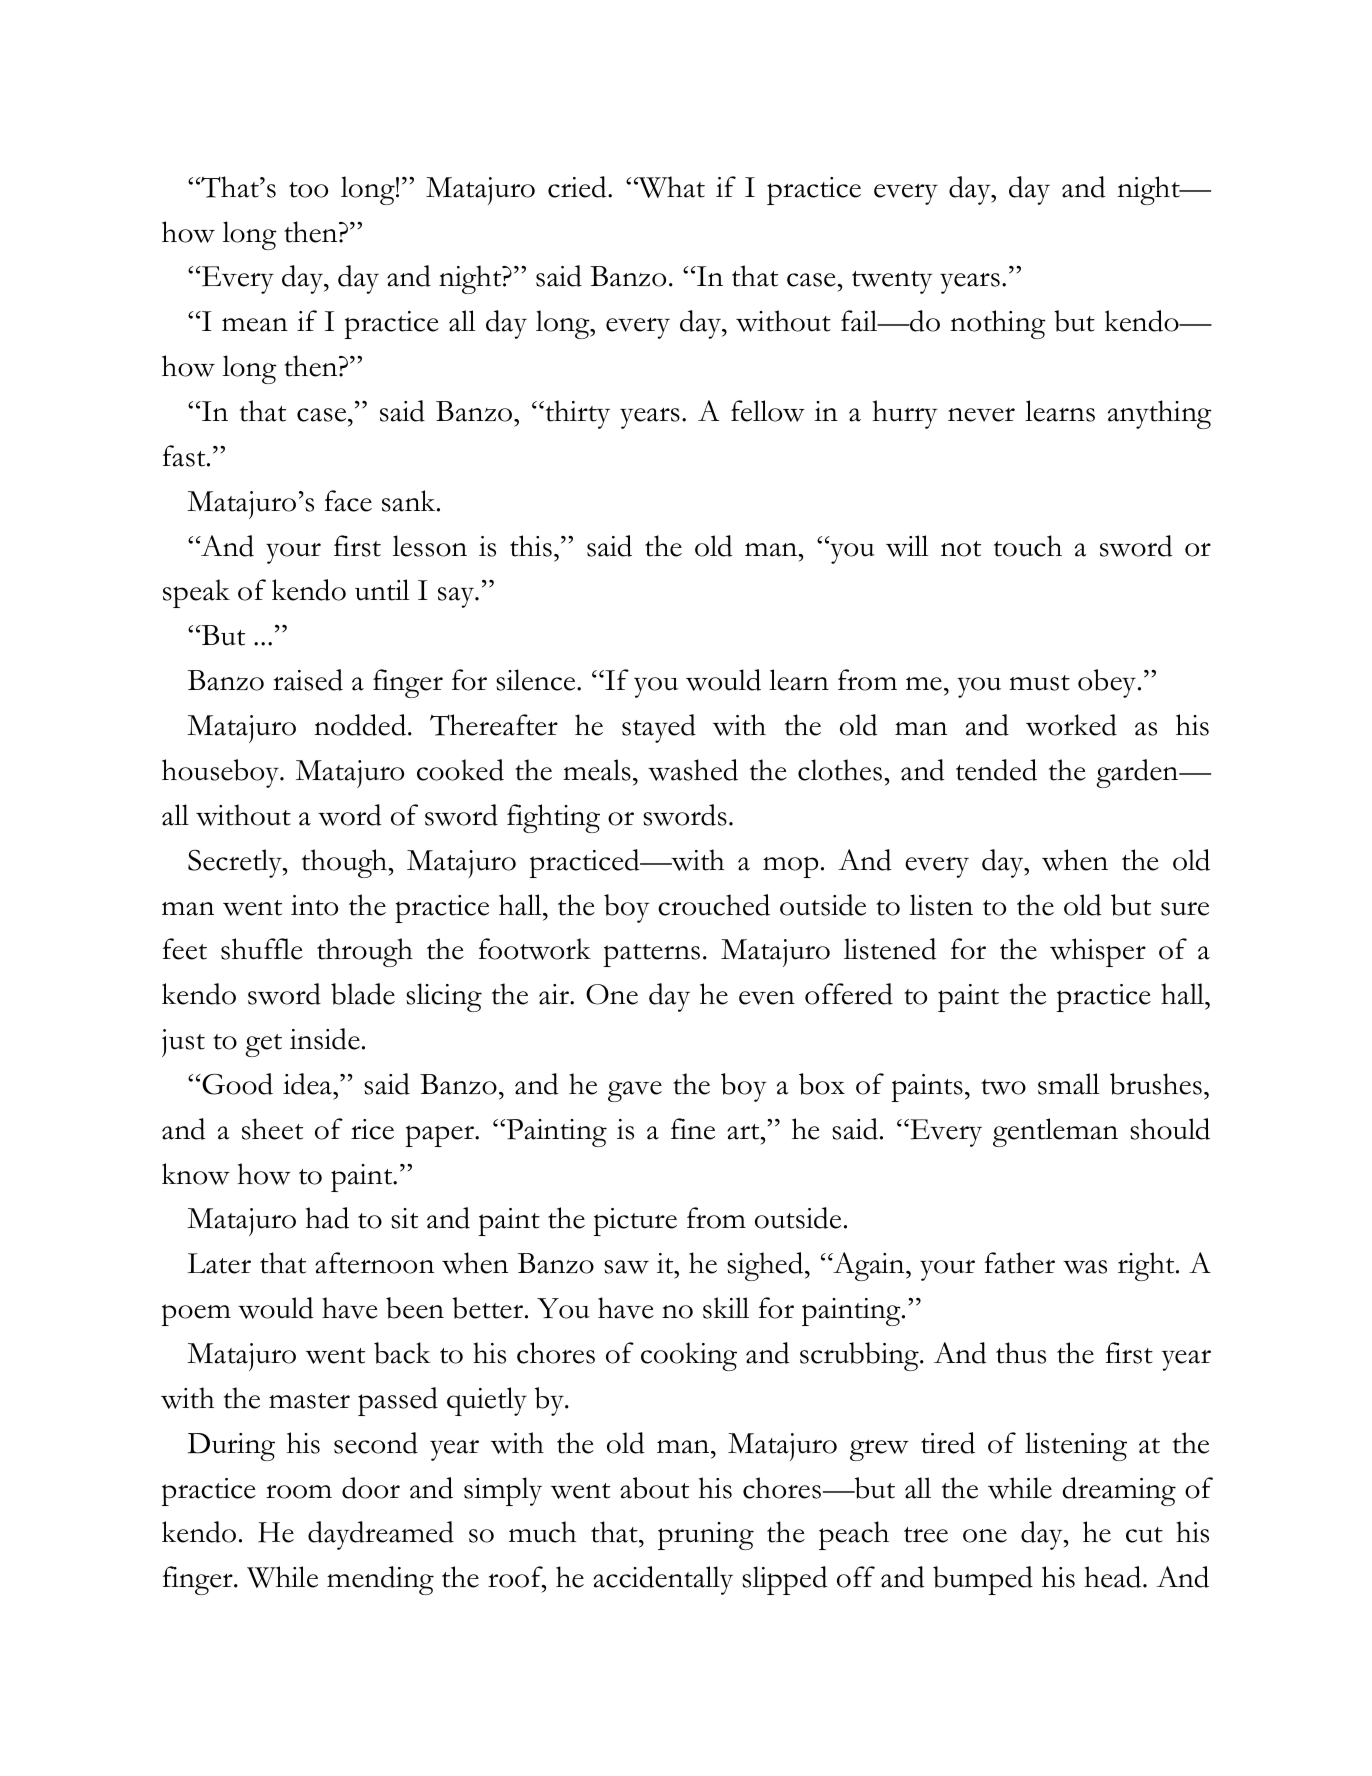 This document has width=1372, height=1776. What do you see at coordinates (299, 1492) in the document?
I see `room` at bounding box center [299, 1492].
